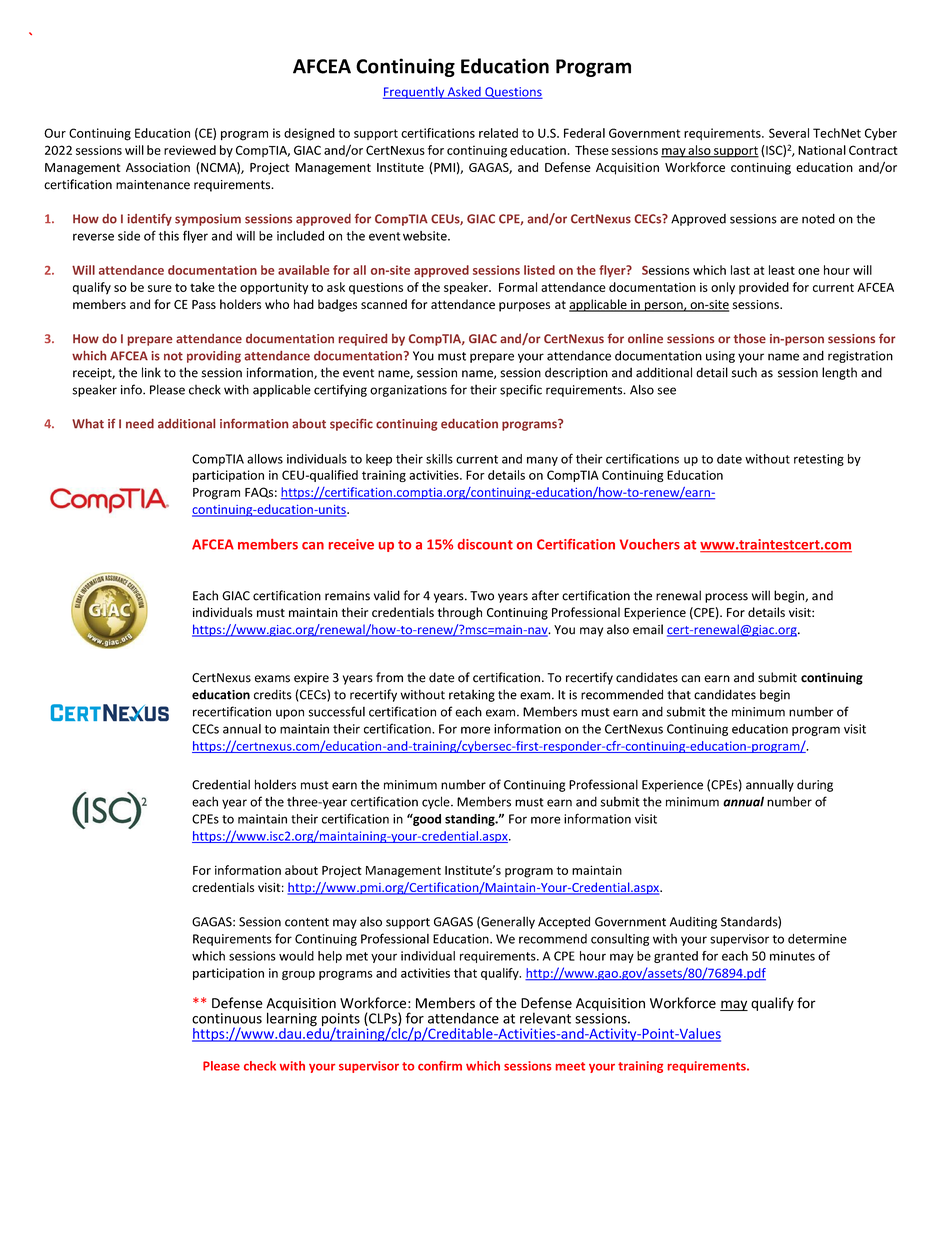  Describe the element at coordinates (351, 544) in the document. I see `receive` at that location.
